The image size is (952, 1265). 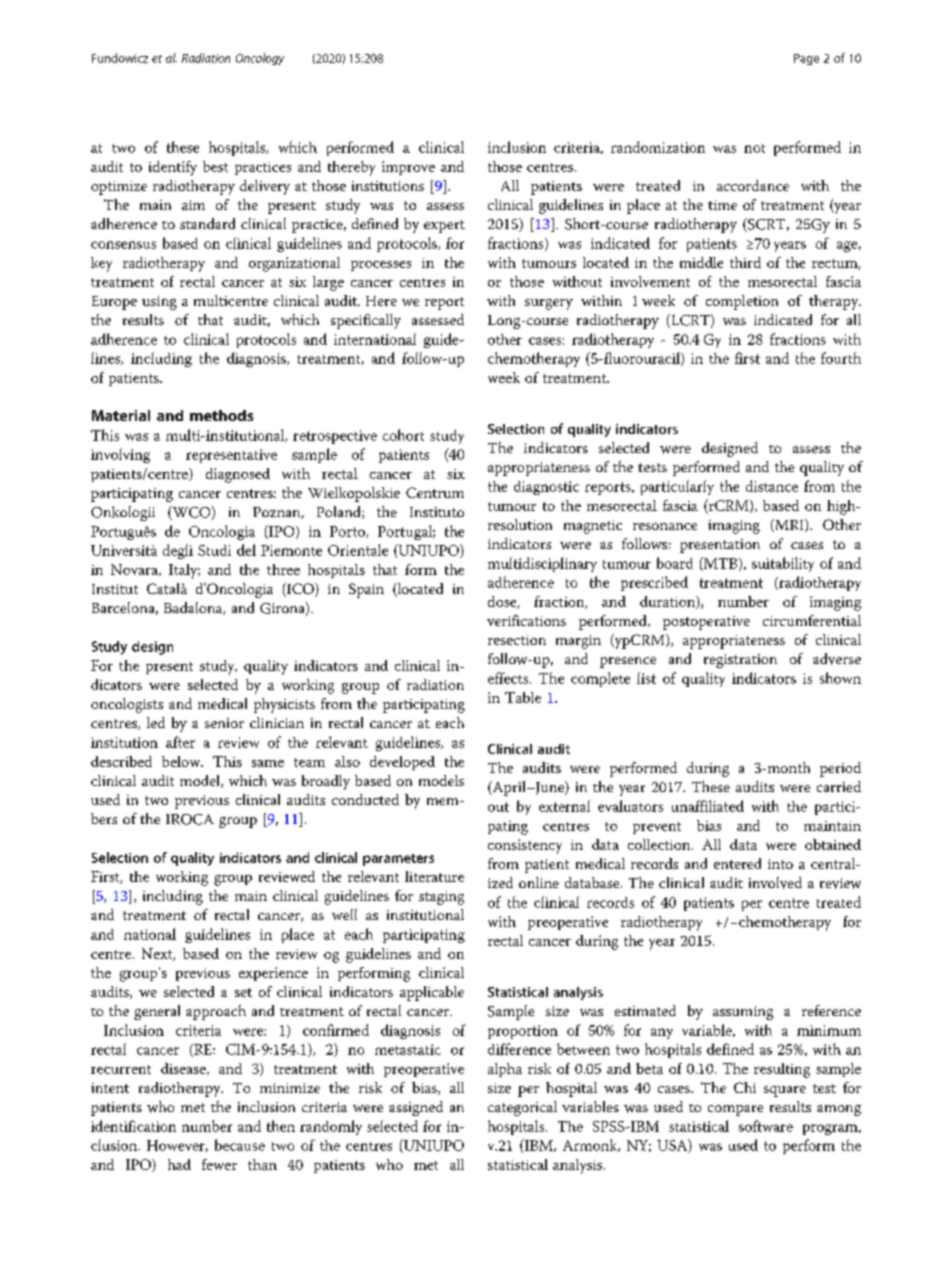 What do you see at coordinates (522, 1108) in the page?
I see `categorical` at bounding box center [522, 1108].
